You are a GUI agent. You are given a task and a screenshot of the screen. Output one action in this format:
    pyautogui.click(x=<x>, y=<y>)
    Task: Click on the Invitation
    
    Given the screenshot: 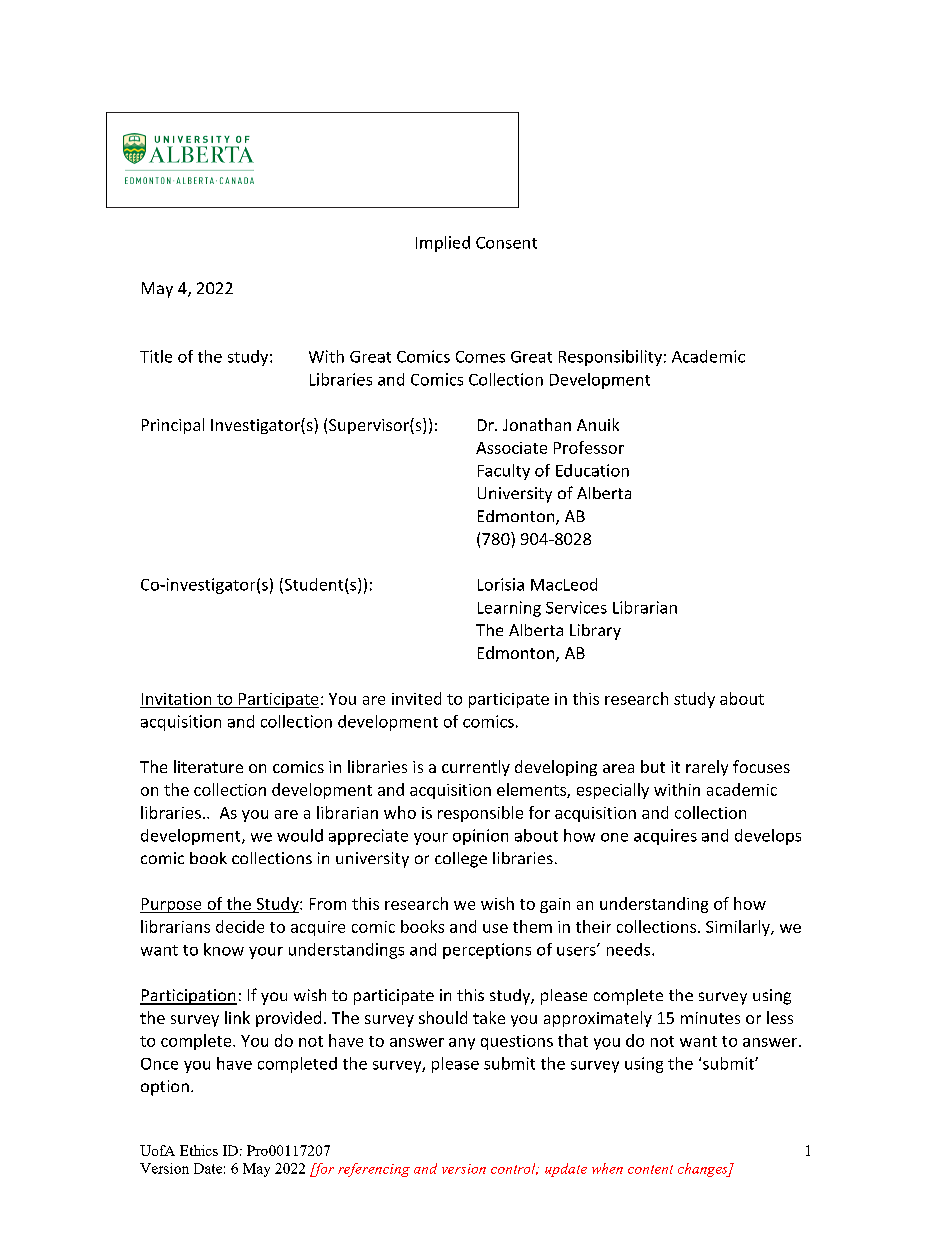 What is the action you would take?
    pyautogui.click(x=176, y=699)
